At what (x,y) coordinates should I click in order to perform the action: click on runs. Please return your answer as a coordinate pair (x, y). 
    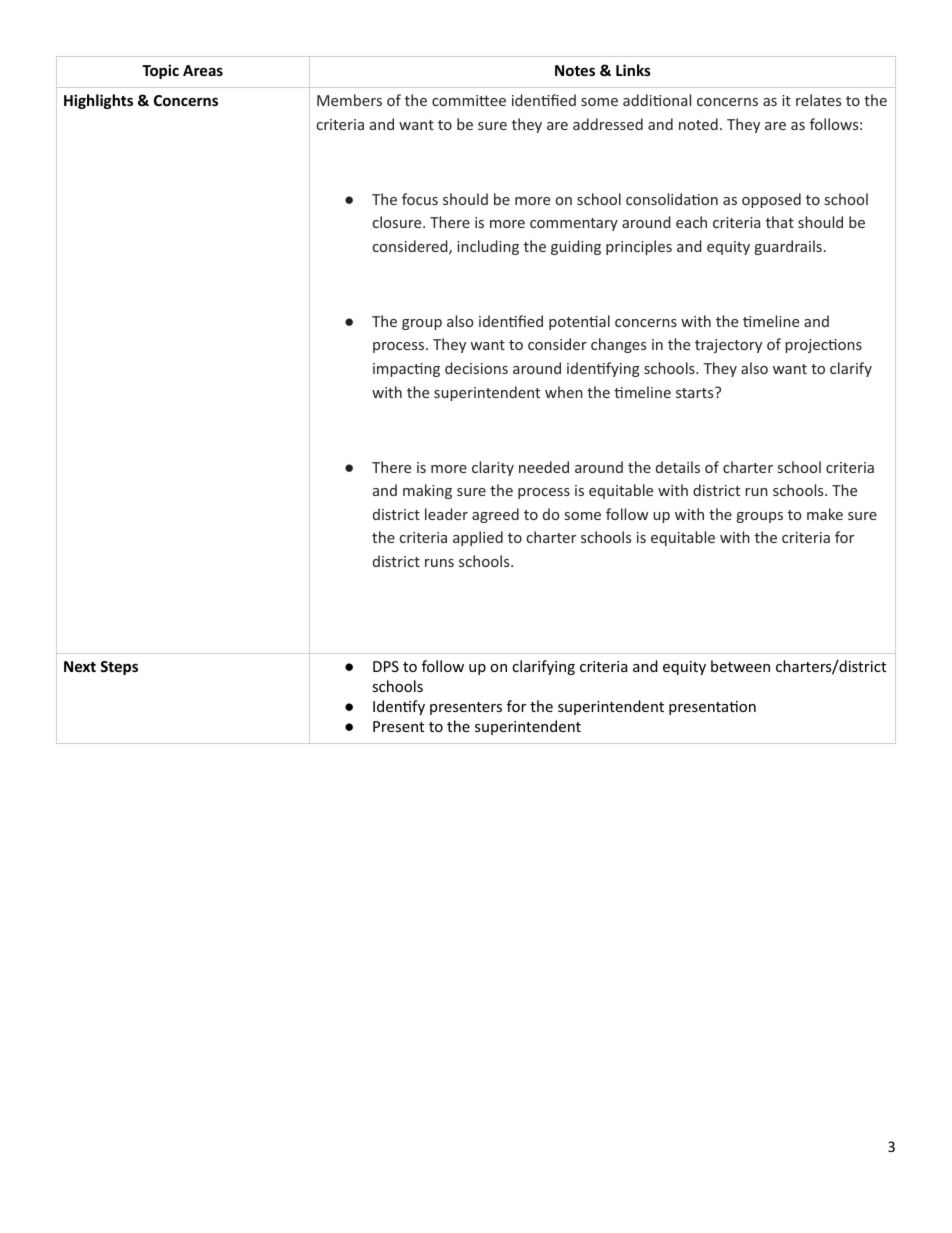
    Looking at the image, I should click on (439, 563).
